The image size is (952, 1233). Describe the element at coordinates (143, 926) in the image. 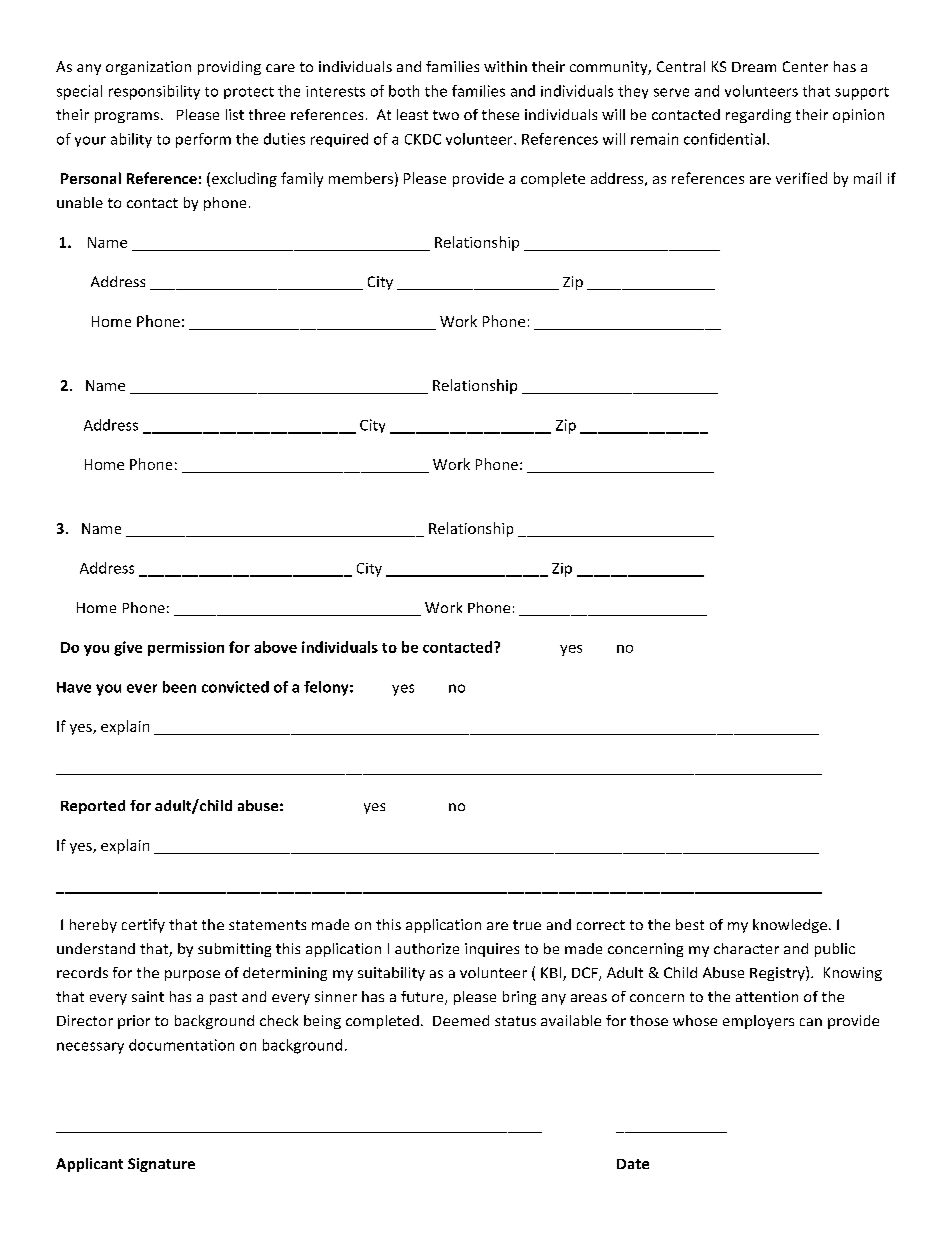

I see `certify` at that location.
